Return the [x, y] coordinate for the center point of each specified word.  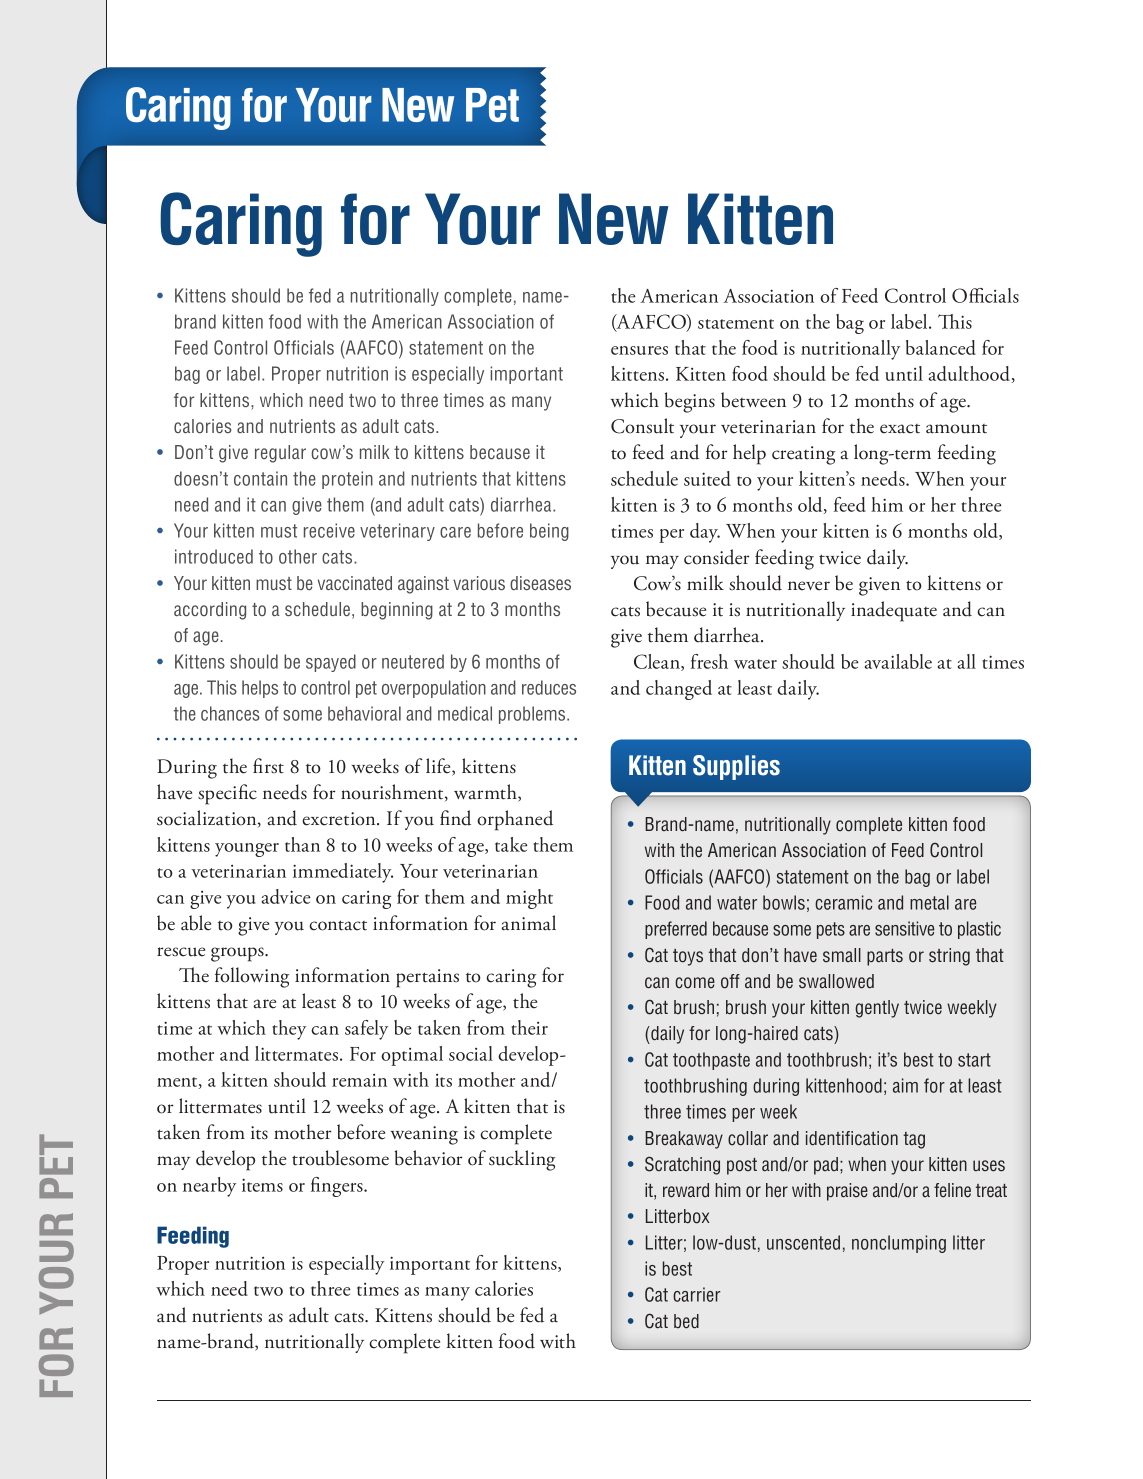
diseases [540, 583]
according [210, 611]
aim [905, 1085]
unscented [803, 1242]
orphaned [515, 820]
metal [929, 902]
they [289, 1030]
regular [280, 454]
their [529, 1027]
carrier [697, 1294]
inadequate [894, 611]
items [262, 1185]
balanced [941, 347]
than [302, 844]
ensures [639, 350]
